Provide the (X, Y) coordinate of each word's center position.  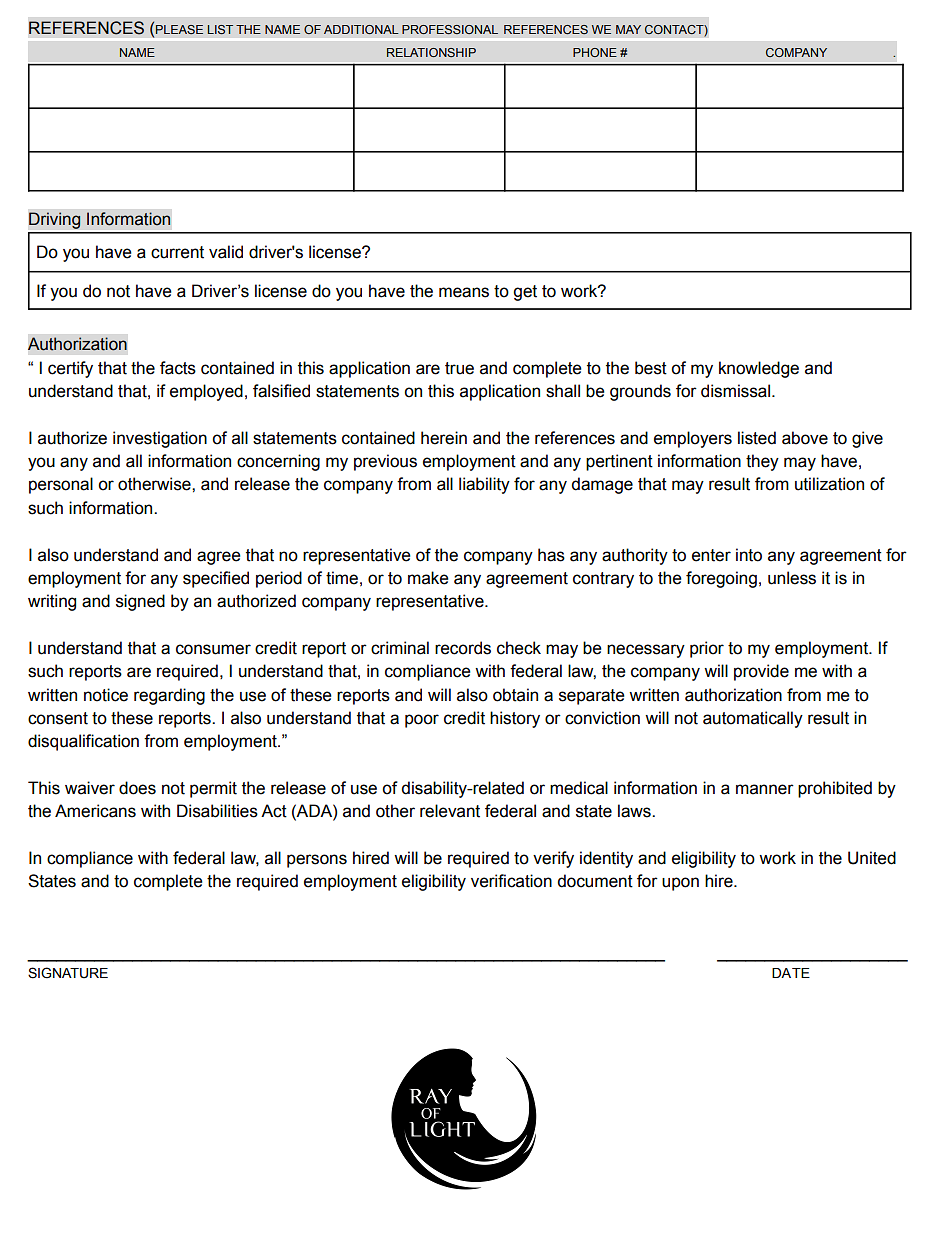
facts (178, 368)
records (463, 648)
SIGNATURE (68, 973)
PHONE (595, 52)
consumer (213, 649)
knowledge (759, 369)
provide (761, 672)
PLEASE (179, 29)
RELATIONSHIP (431, 52)
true (459, 368)
